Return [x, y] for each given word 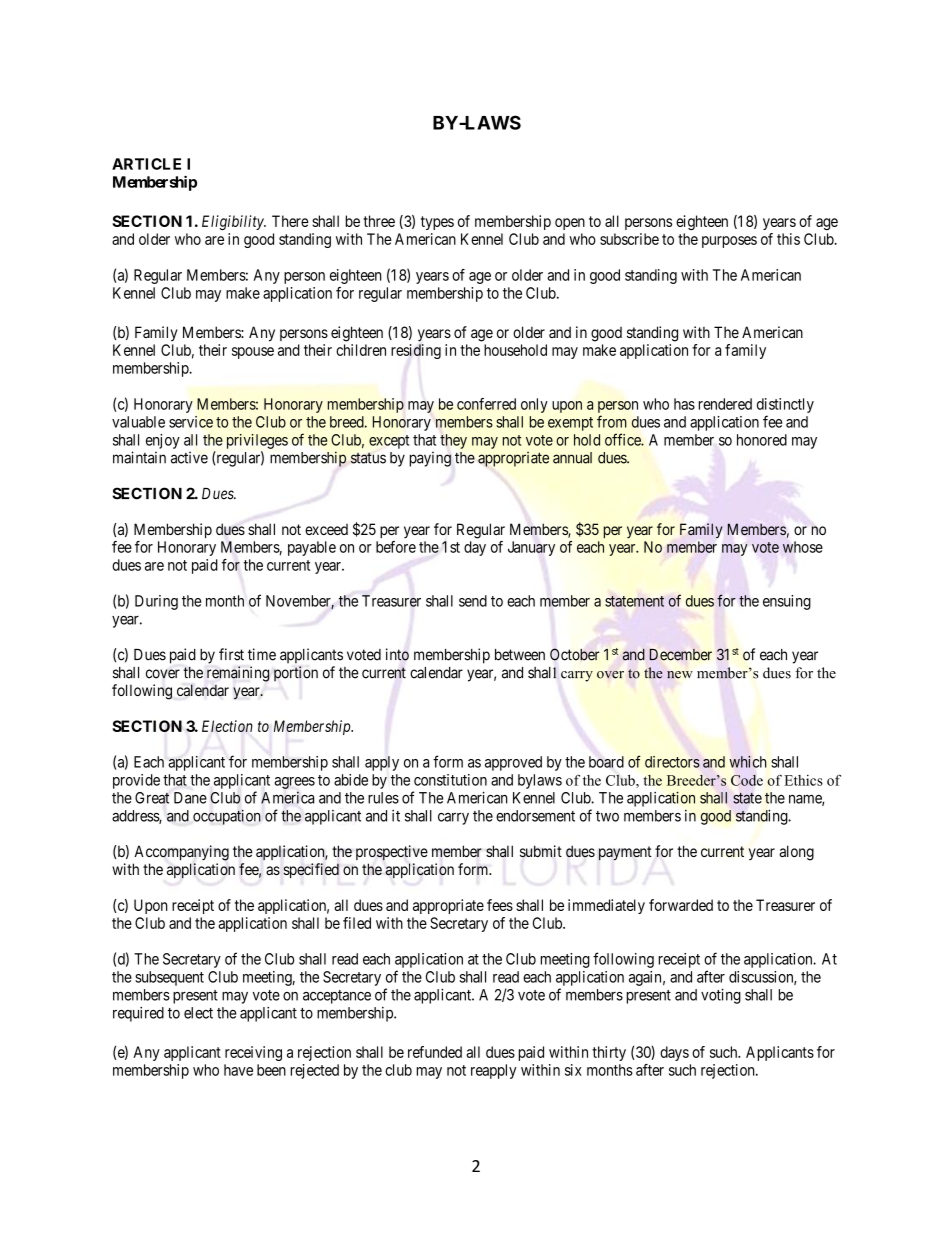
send [473, 601]
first [231, 654]
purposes [729, 242]
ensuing [787, 602]
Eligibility [234, 222]
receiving [253, 1053]
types [437, 223]
